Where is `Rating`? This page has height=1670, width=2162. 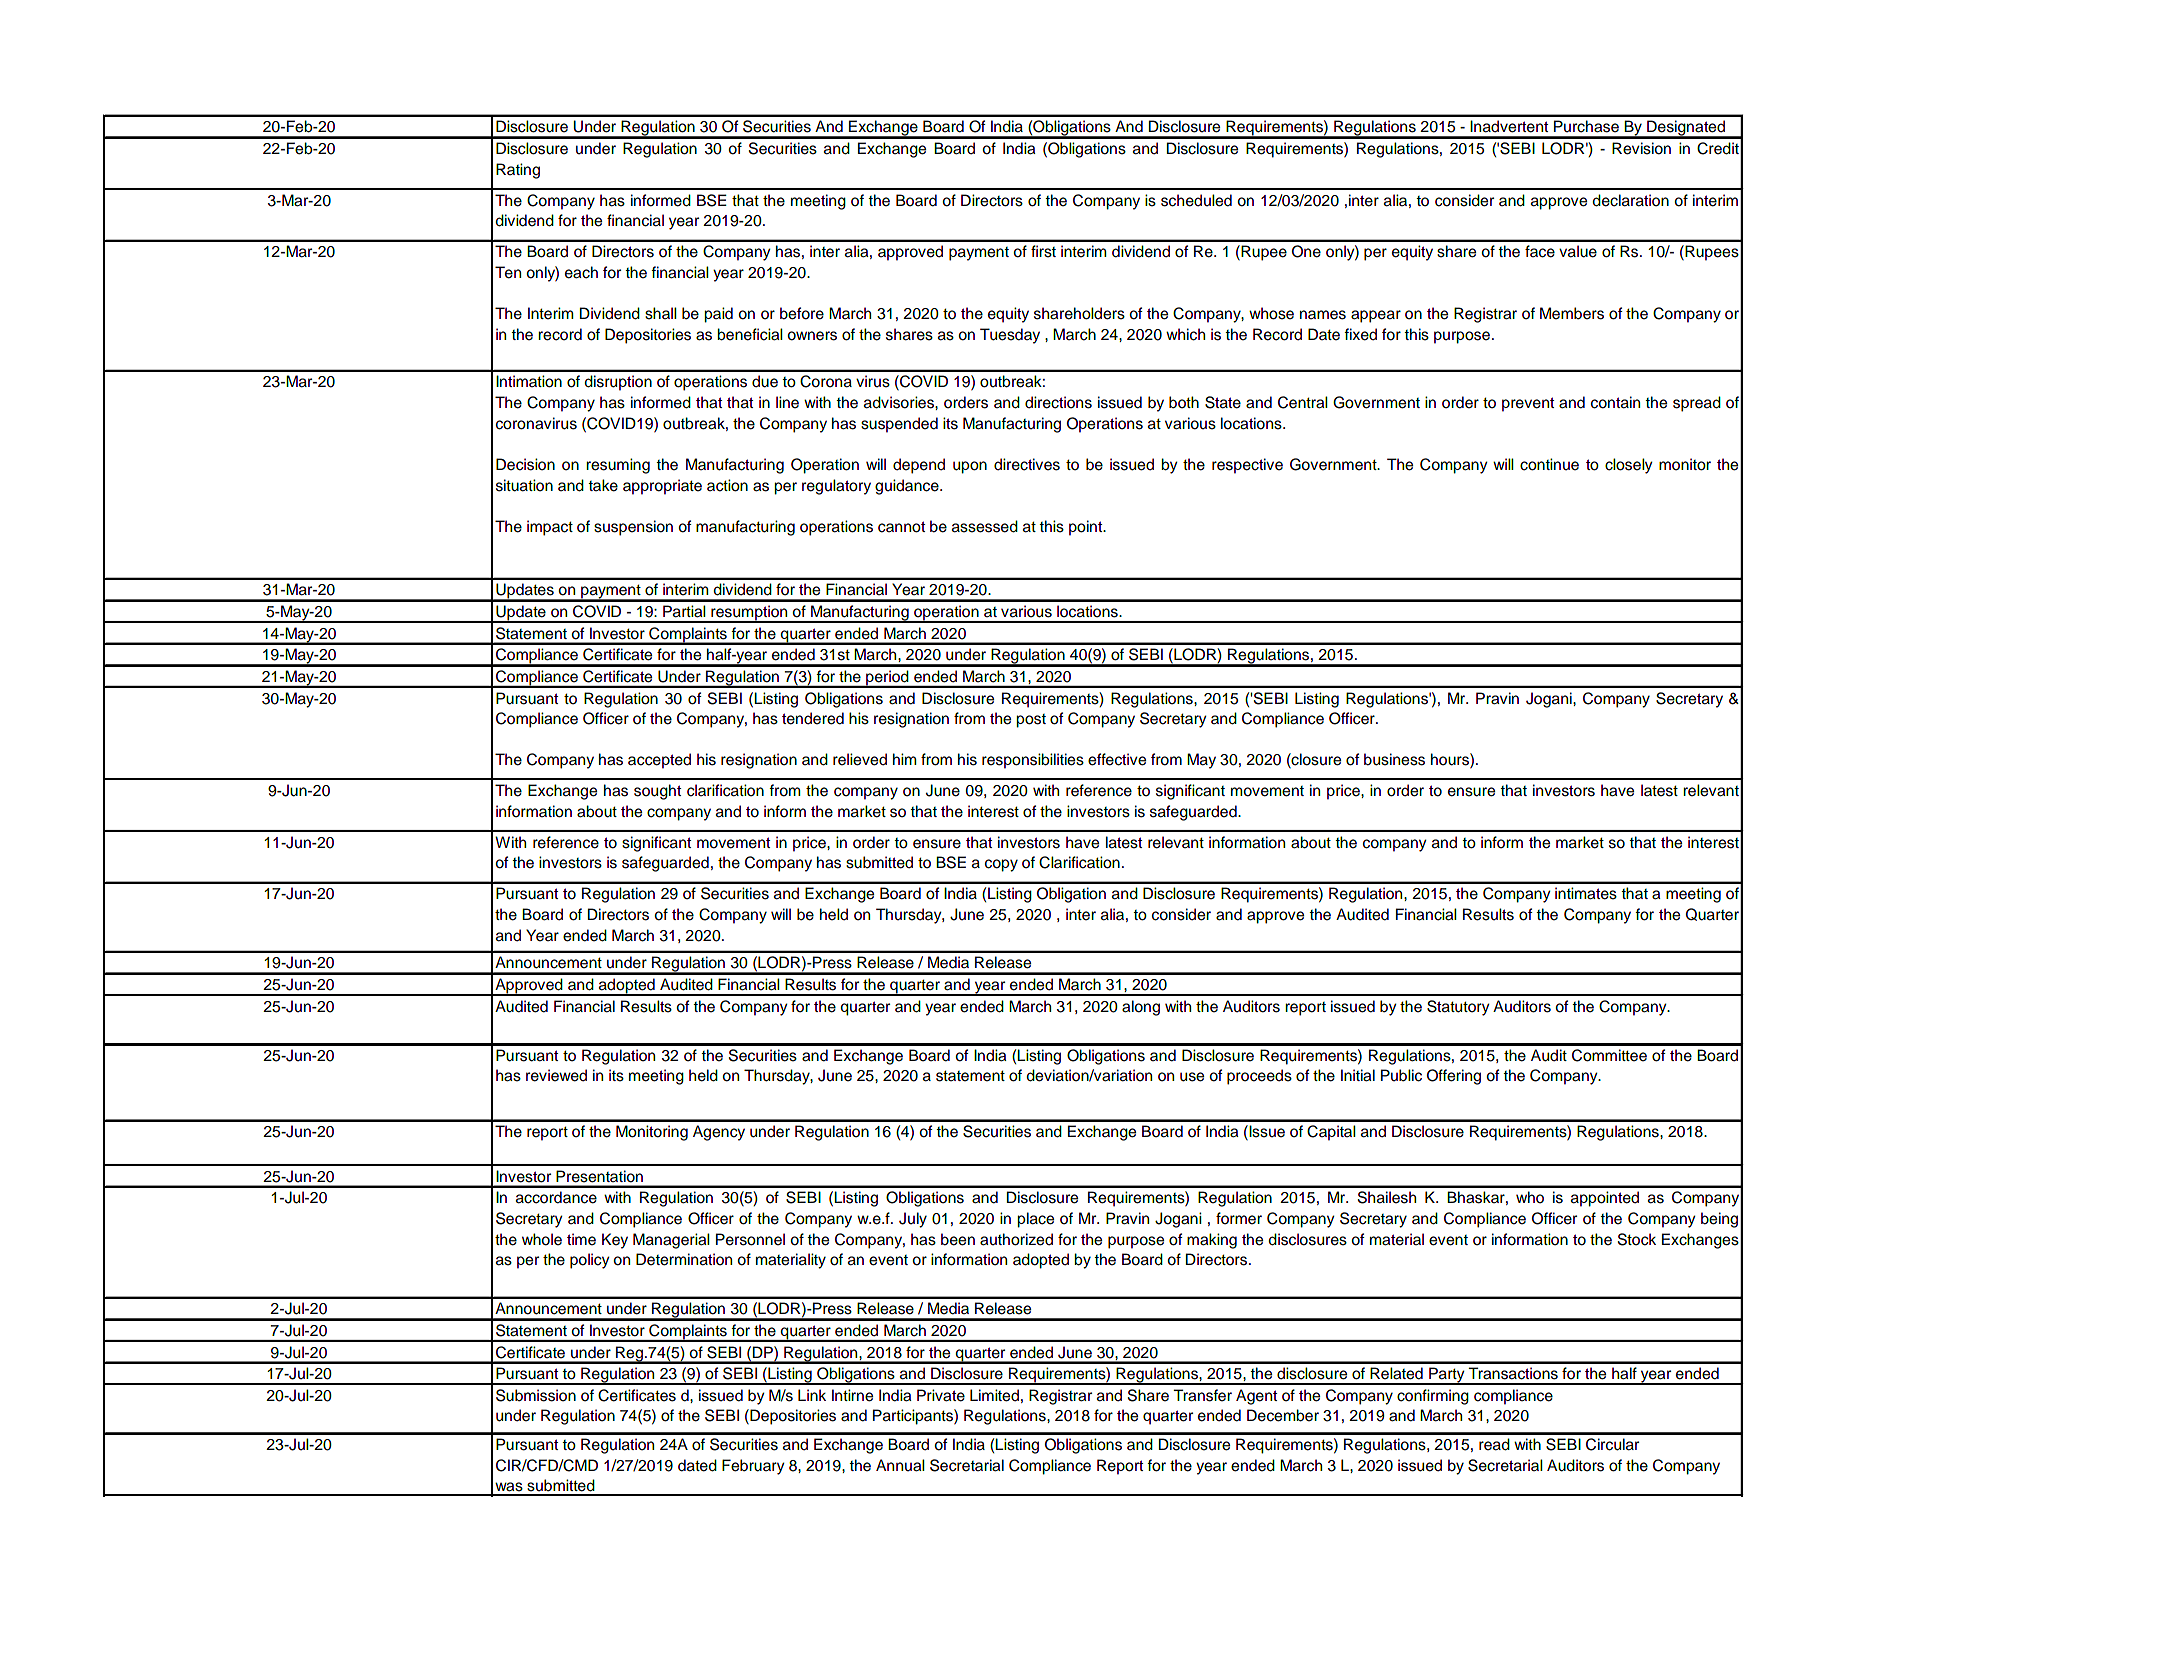
Rating is located at coordinates (518, 171).
